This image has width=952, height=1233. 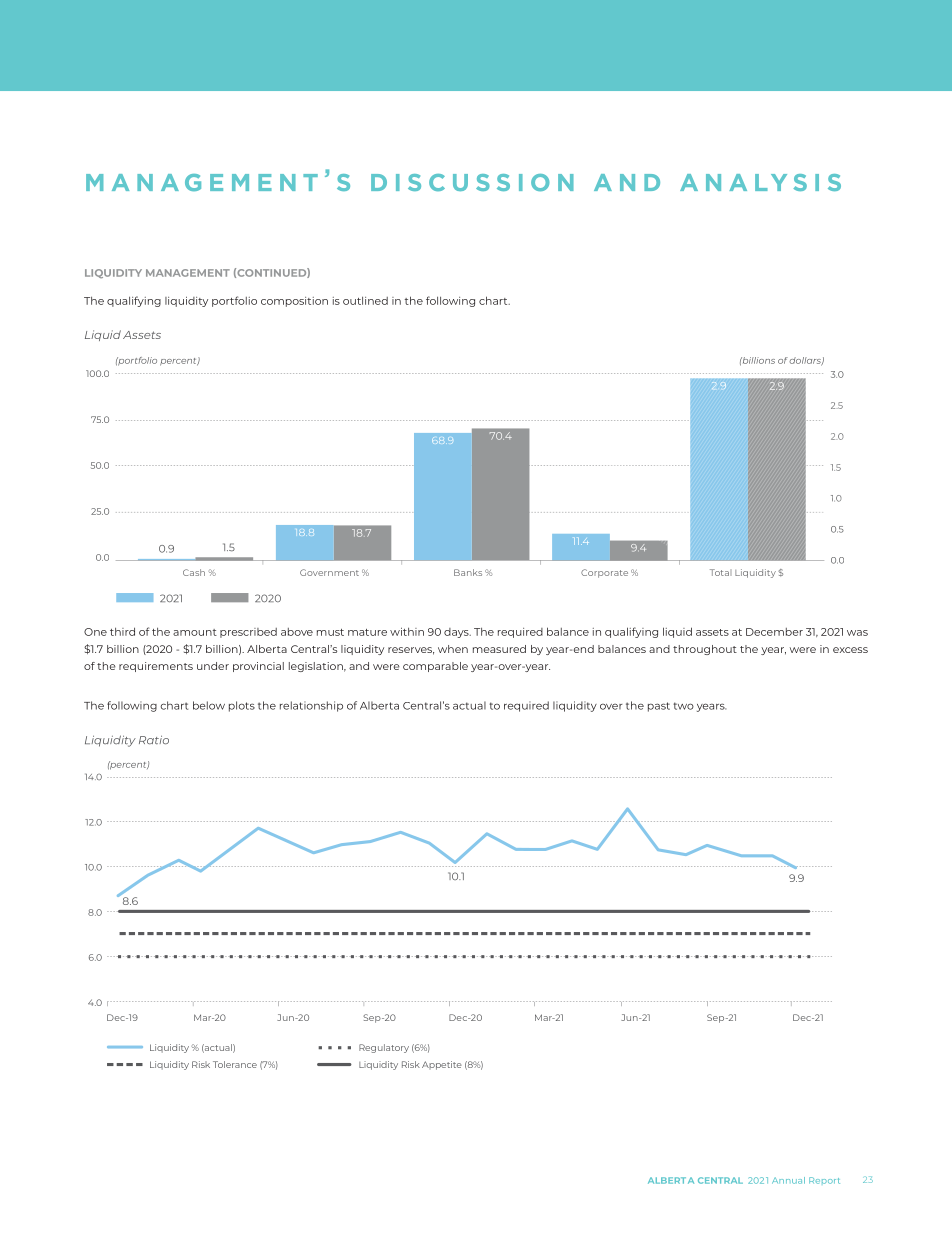 I want to click on outlined, so click(x=365, y=300).
